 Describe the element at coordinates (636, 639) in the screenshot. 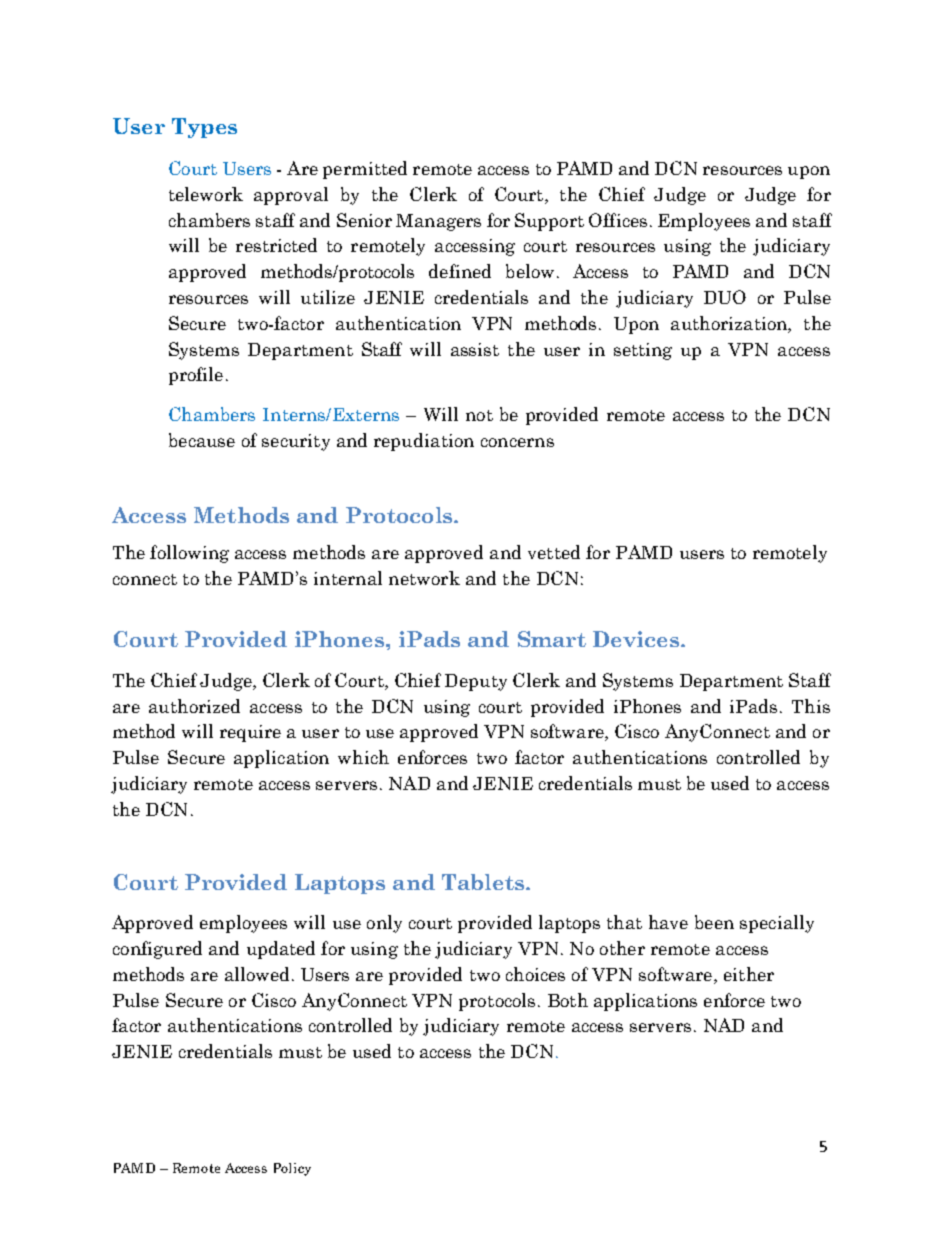

I see `Devices` at that location.
